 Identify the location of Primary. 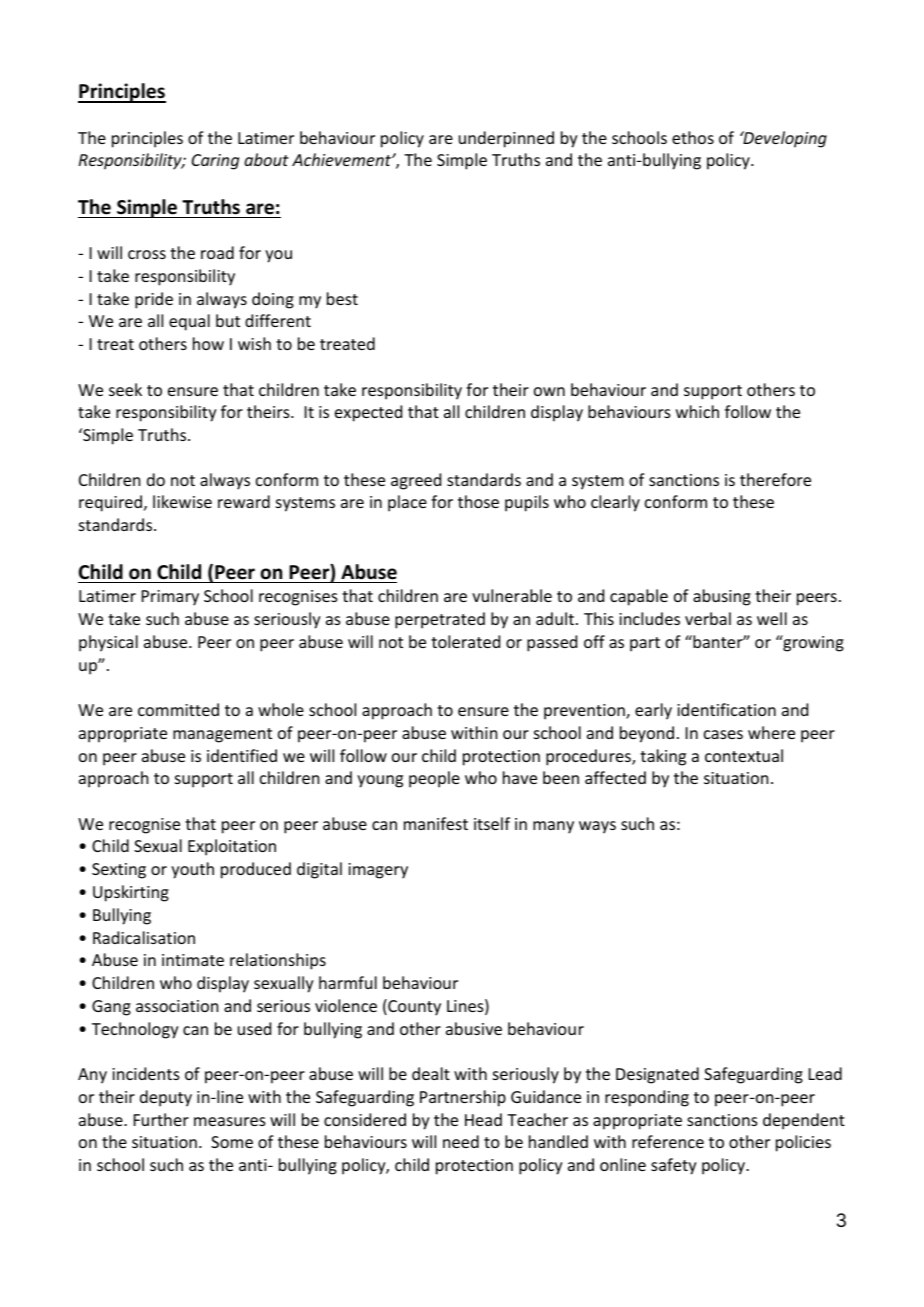
(170, 598).
